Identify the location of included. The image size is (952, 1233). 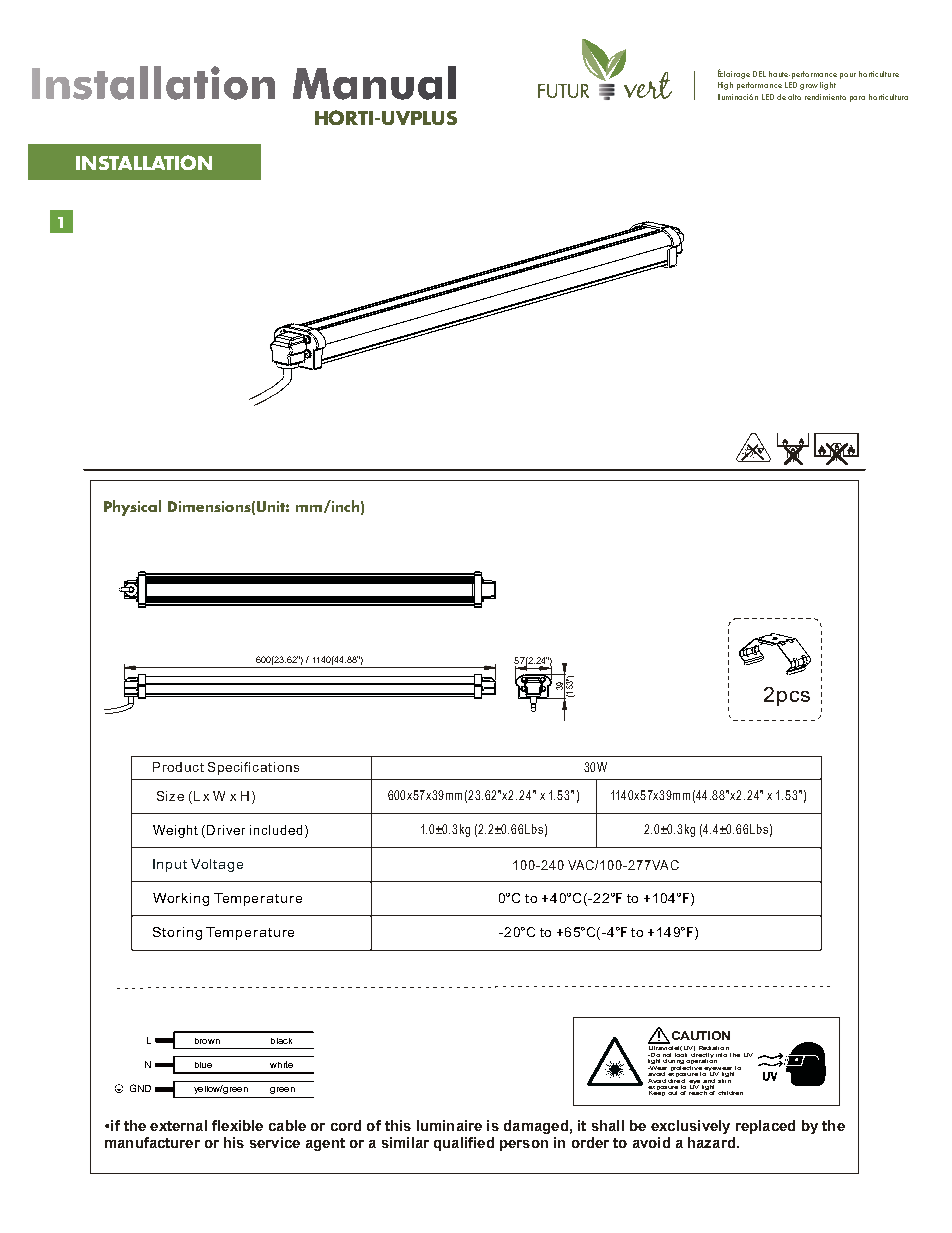
(276, 830).
